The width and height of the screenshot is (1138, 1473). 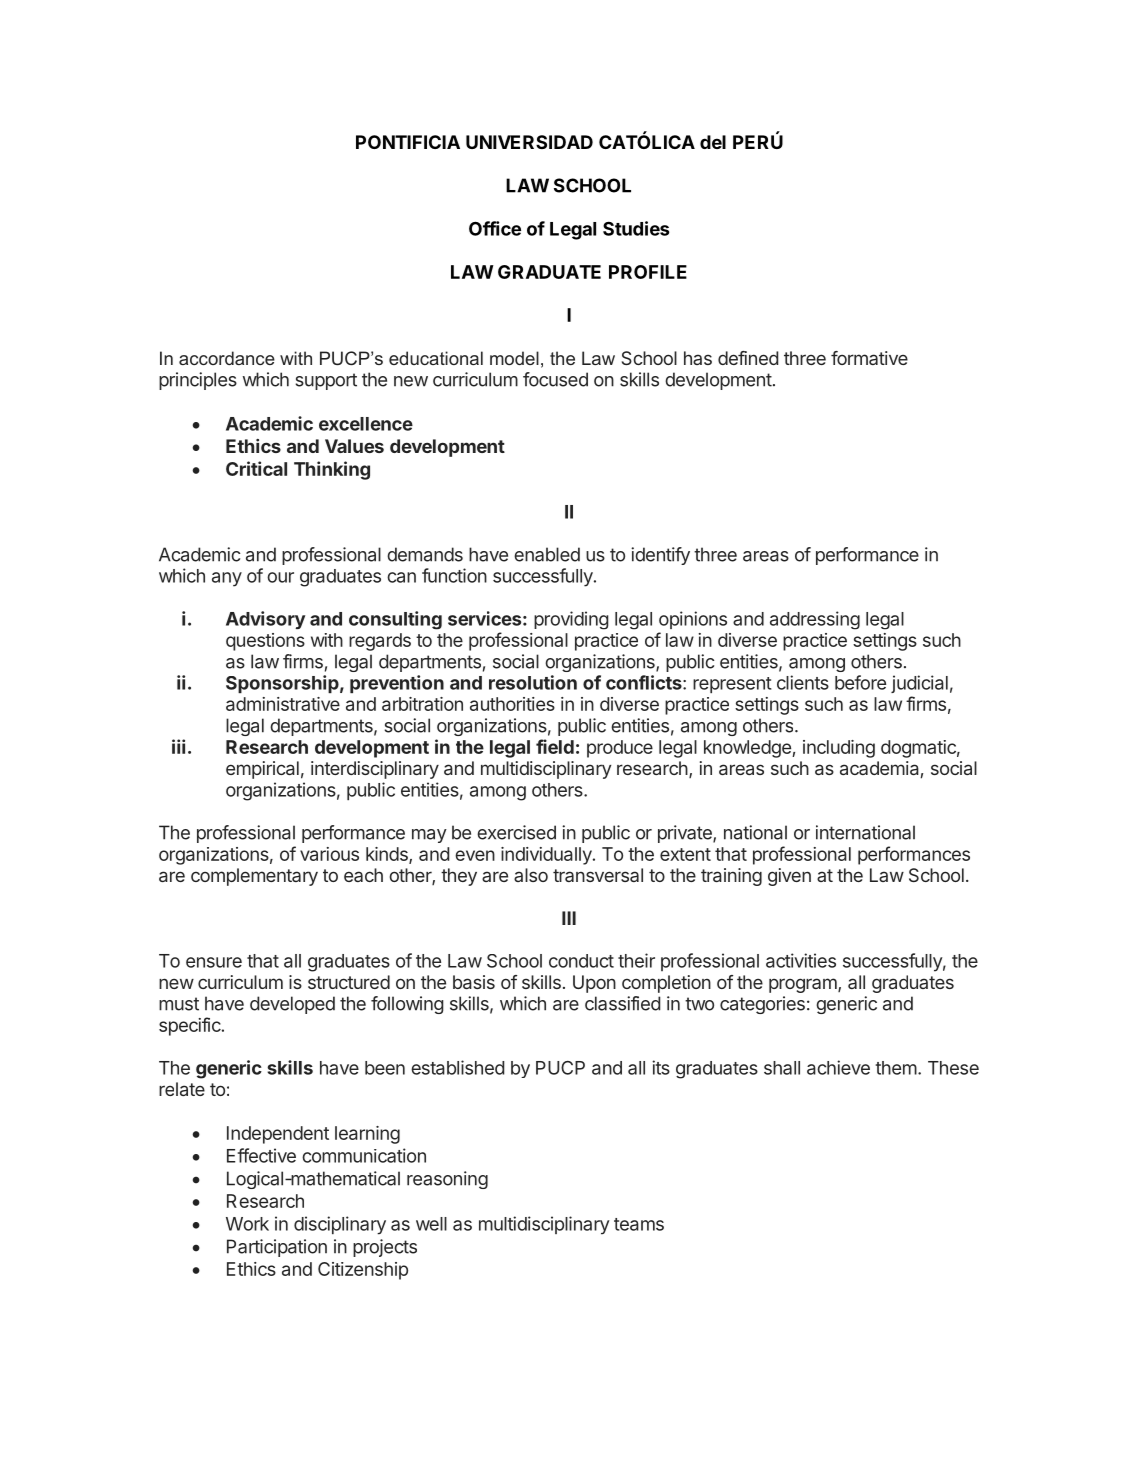 I want to click on resolution, so click(x=533, y=682).
